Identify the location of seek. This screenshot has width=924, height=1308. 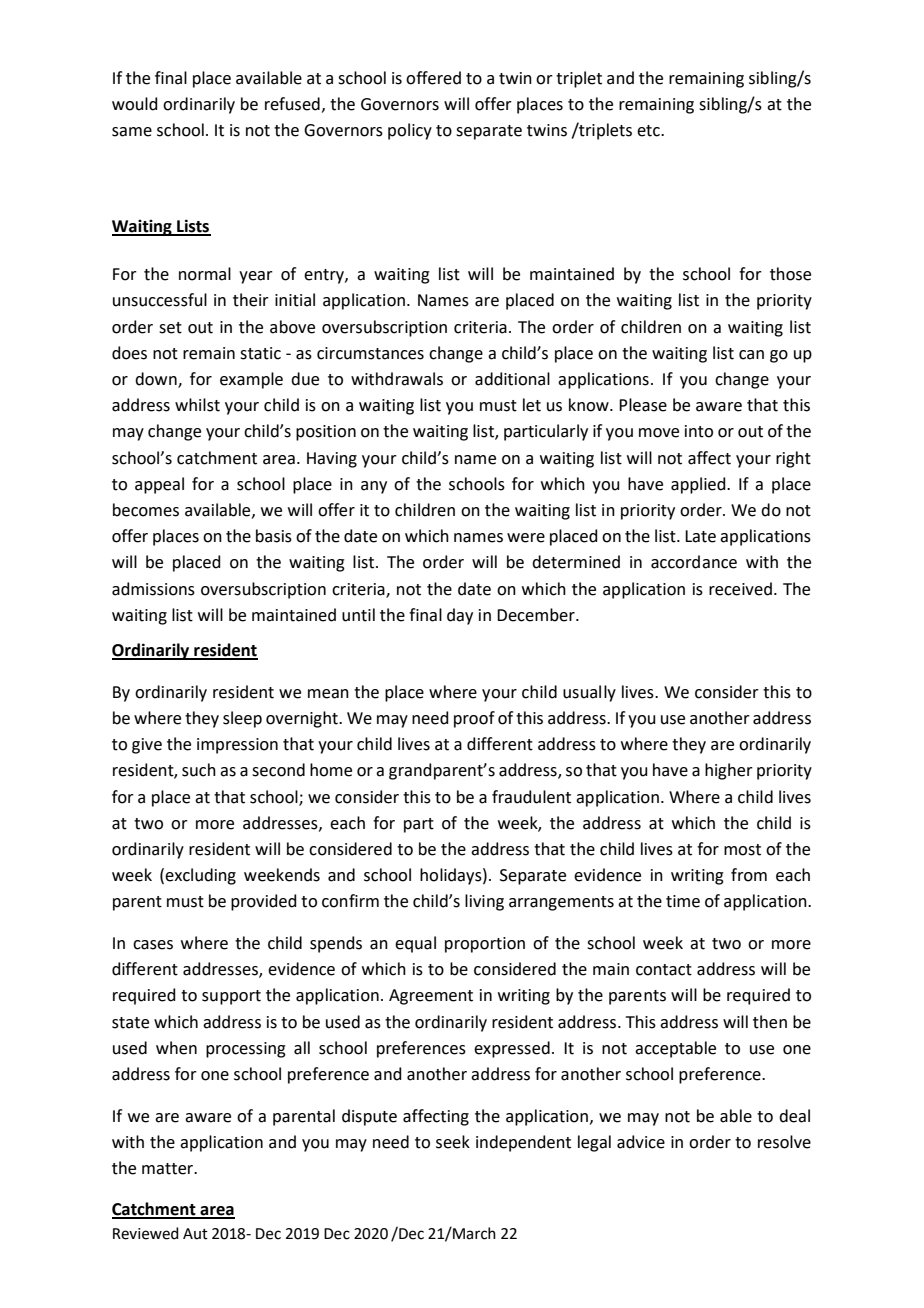
(453, 1142).
